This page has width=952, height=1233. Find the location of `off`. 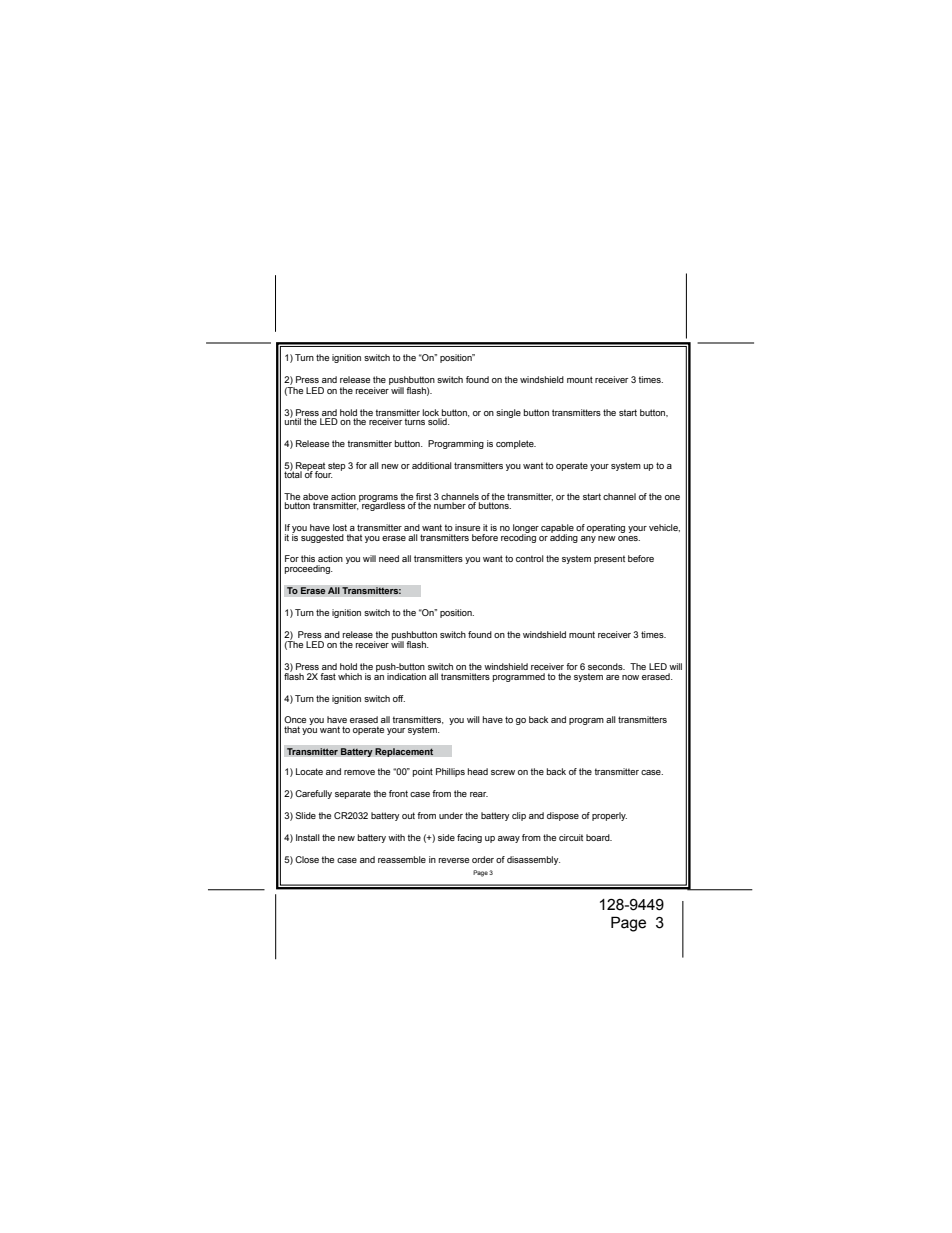

off is located at coordinates (399, 698).
